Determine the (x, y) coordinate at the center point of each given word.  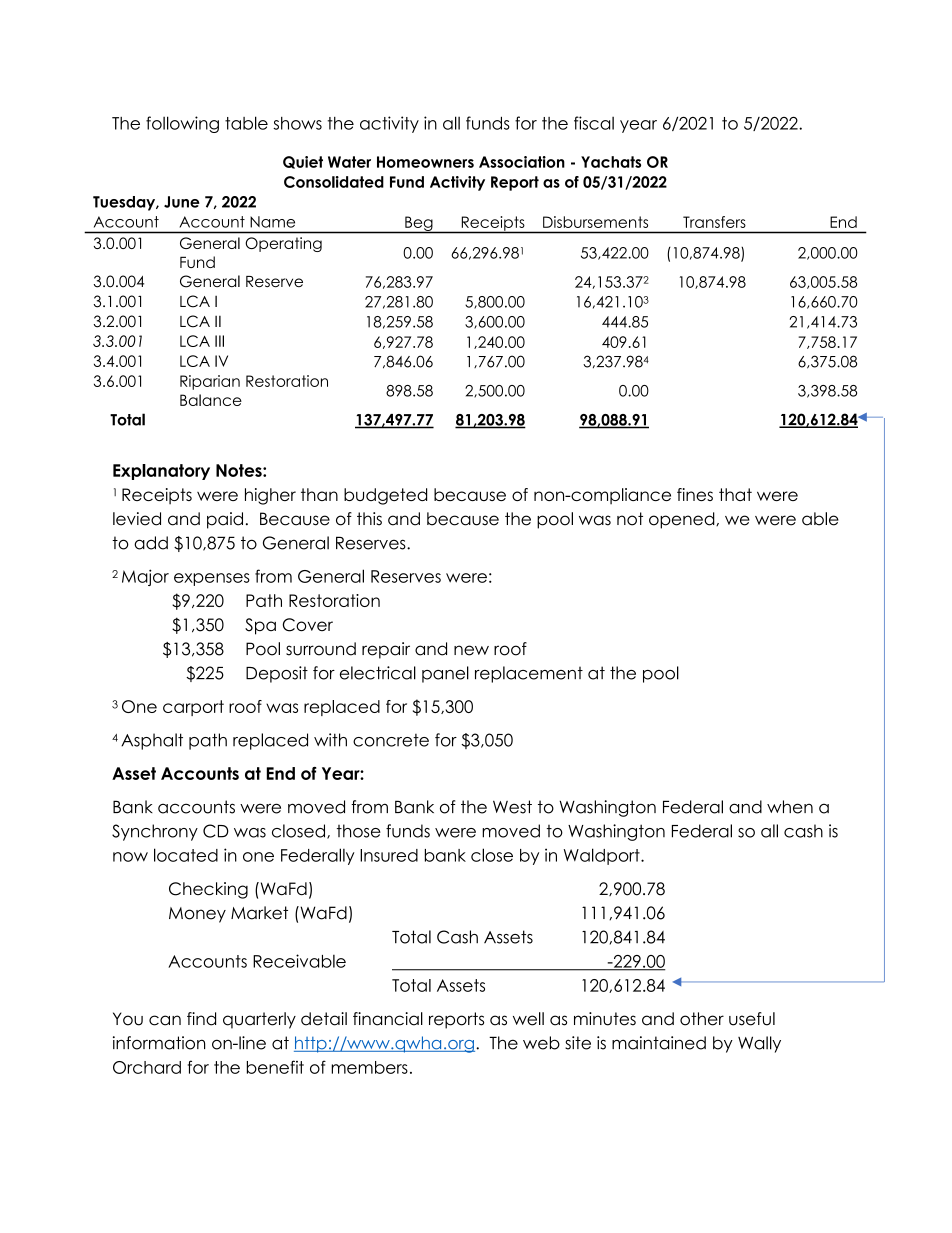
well (528, 1019)
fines (695, 494)
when (790, 807)
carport (193, 708)
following (182, 124)
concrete (391, 740)
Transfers (714, 222)
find (201, 1019)
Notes (240, 470)
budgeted (385, 496)
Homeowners (425, 162)
